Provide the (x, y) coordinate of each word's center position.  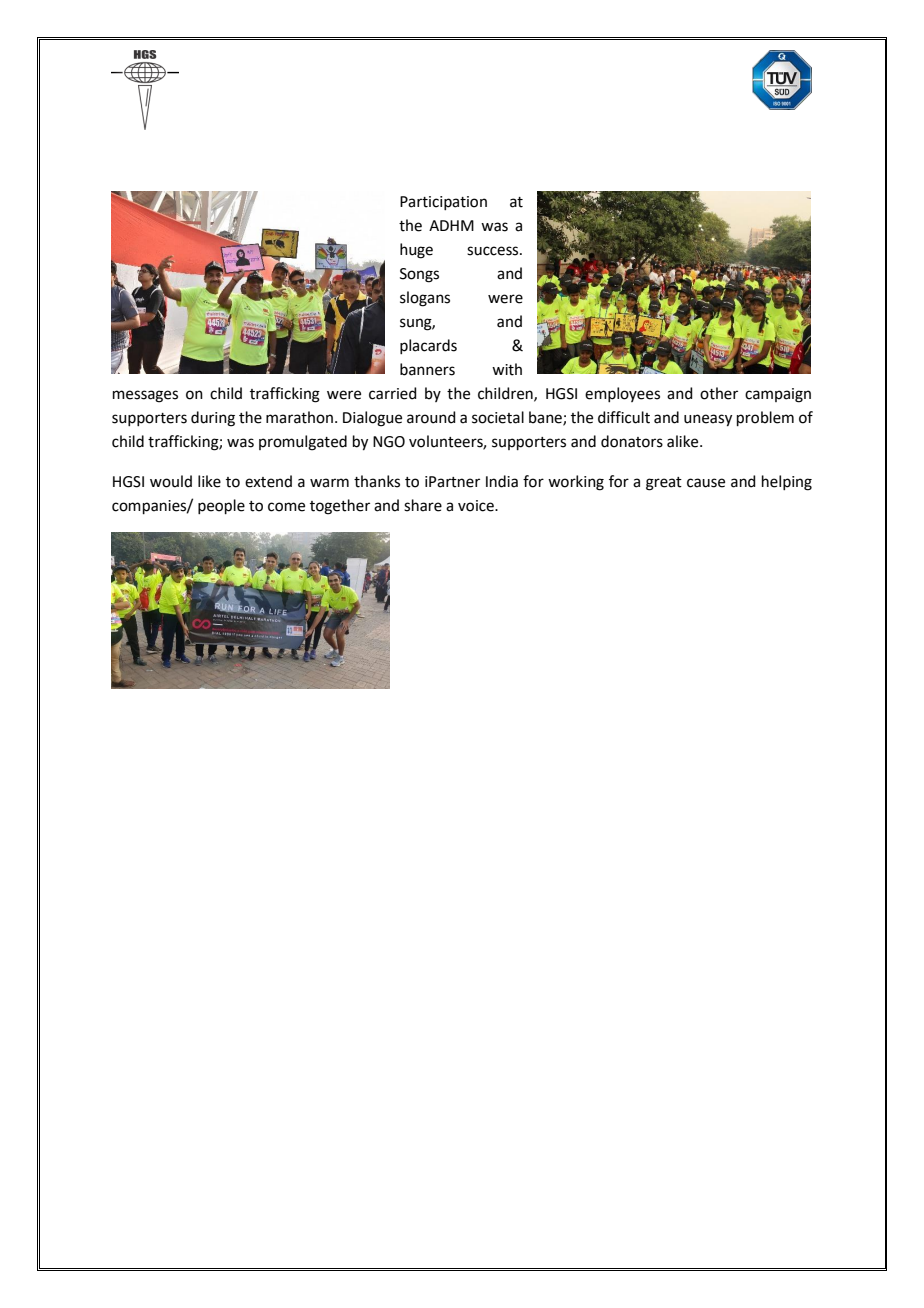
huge (416, 251)
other (719, 393)
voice (477, 506)
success (494, 251)
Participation (443, 203)
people (221, 506)
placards (428, 346)
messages (145, 396)
